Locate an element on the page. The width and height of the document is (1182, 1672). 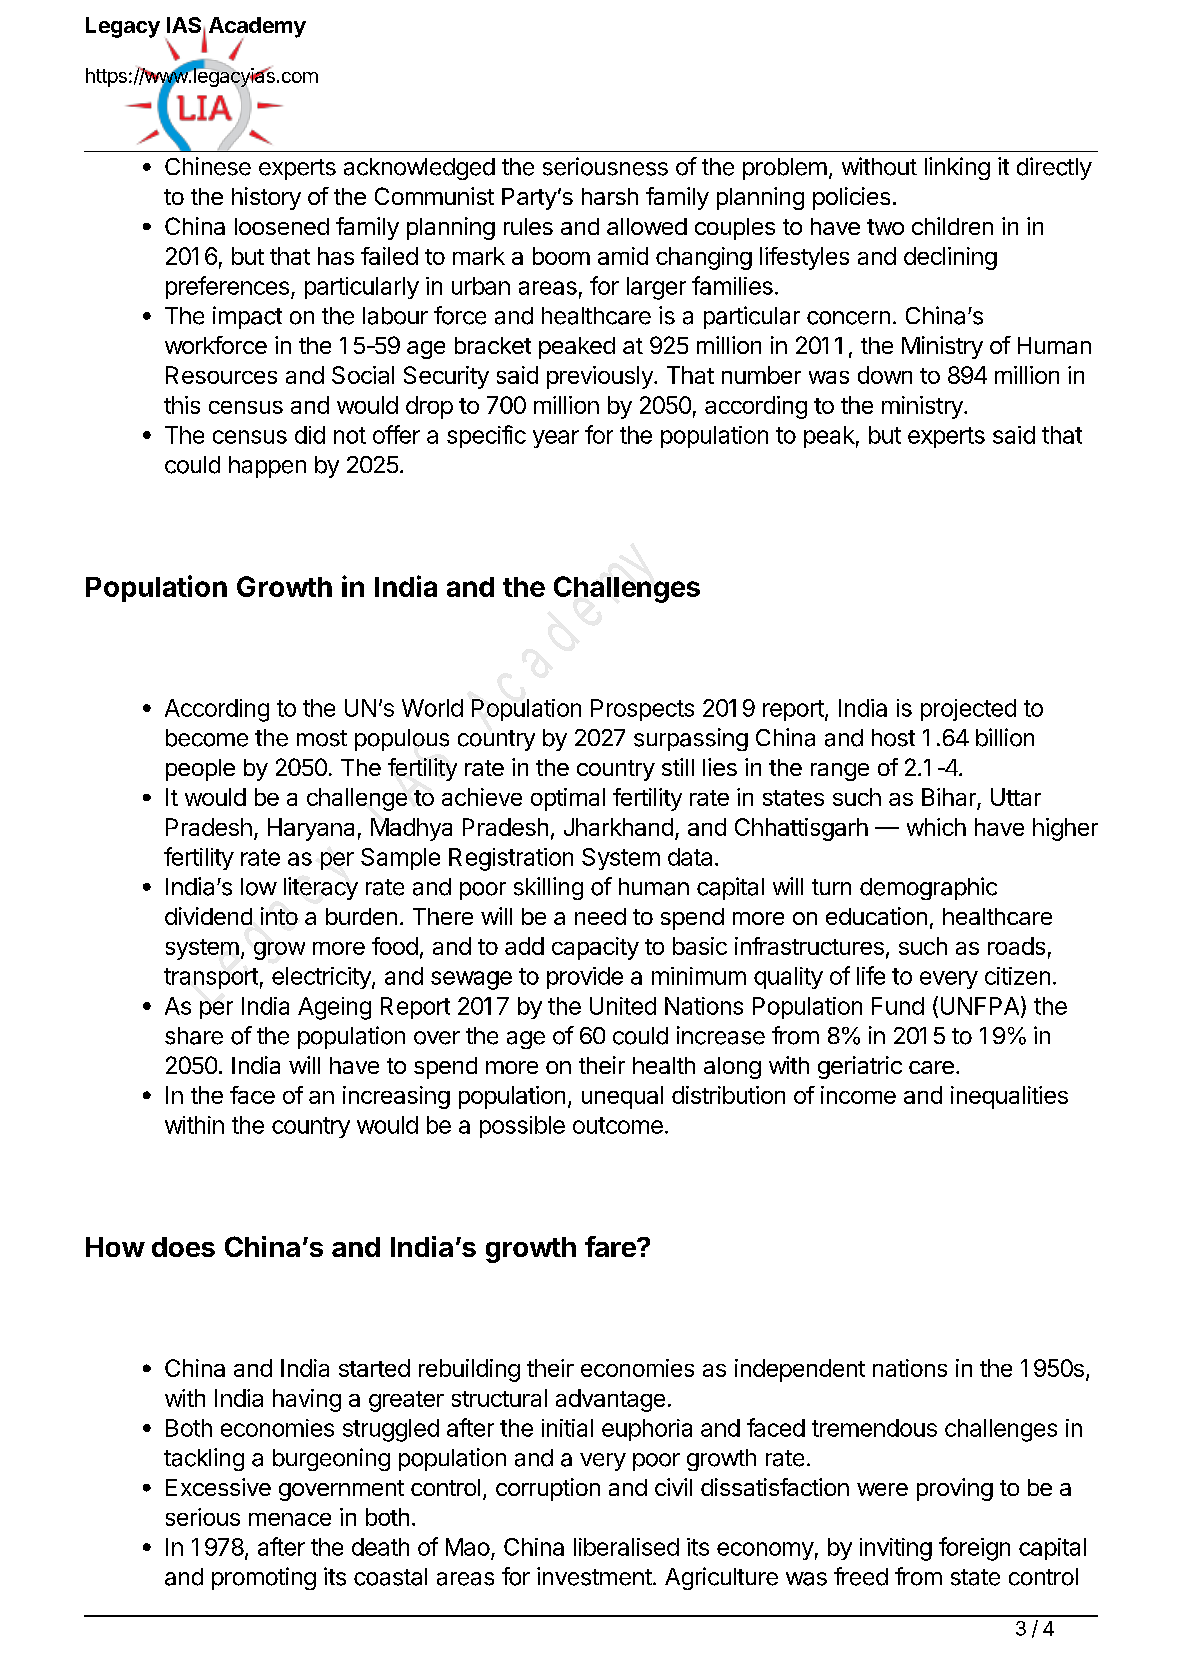
skilling is located at coordinates (548, 888).
